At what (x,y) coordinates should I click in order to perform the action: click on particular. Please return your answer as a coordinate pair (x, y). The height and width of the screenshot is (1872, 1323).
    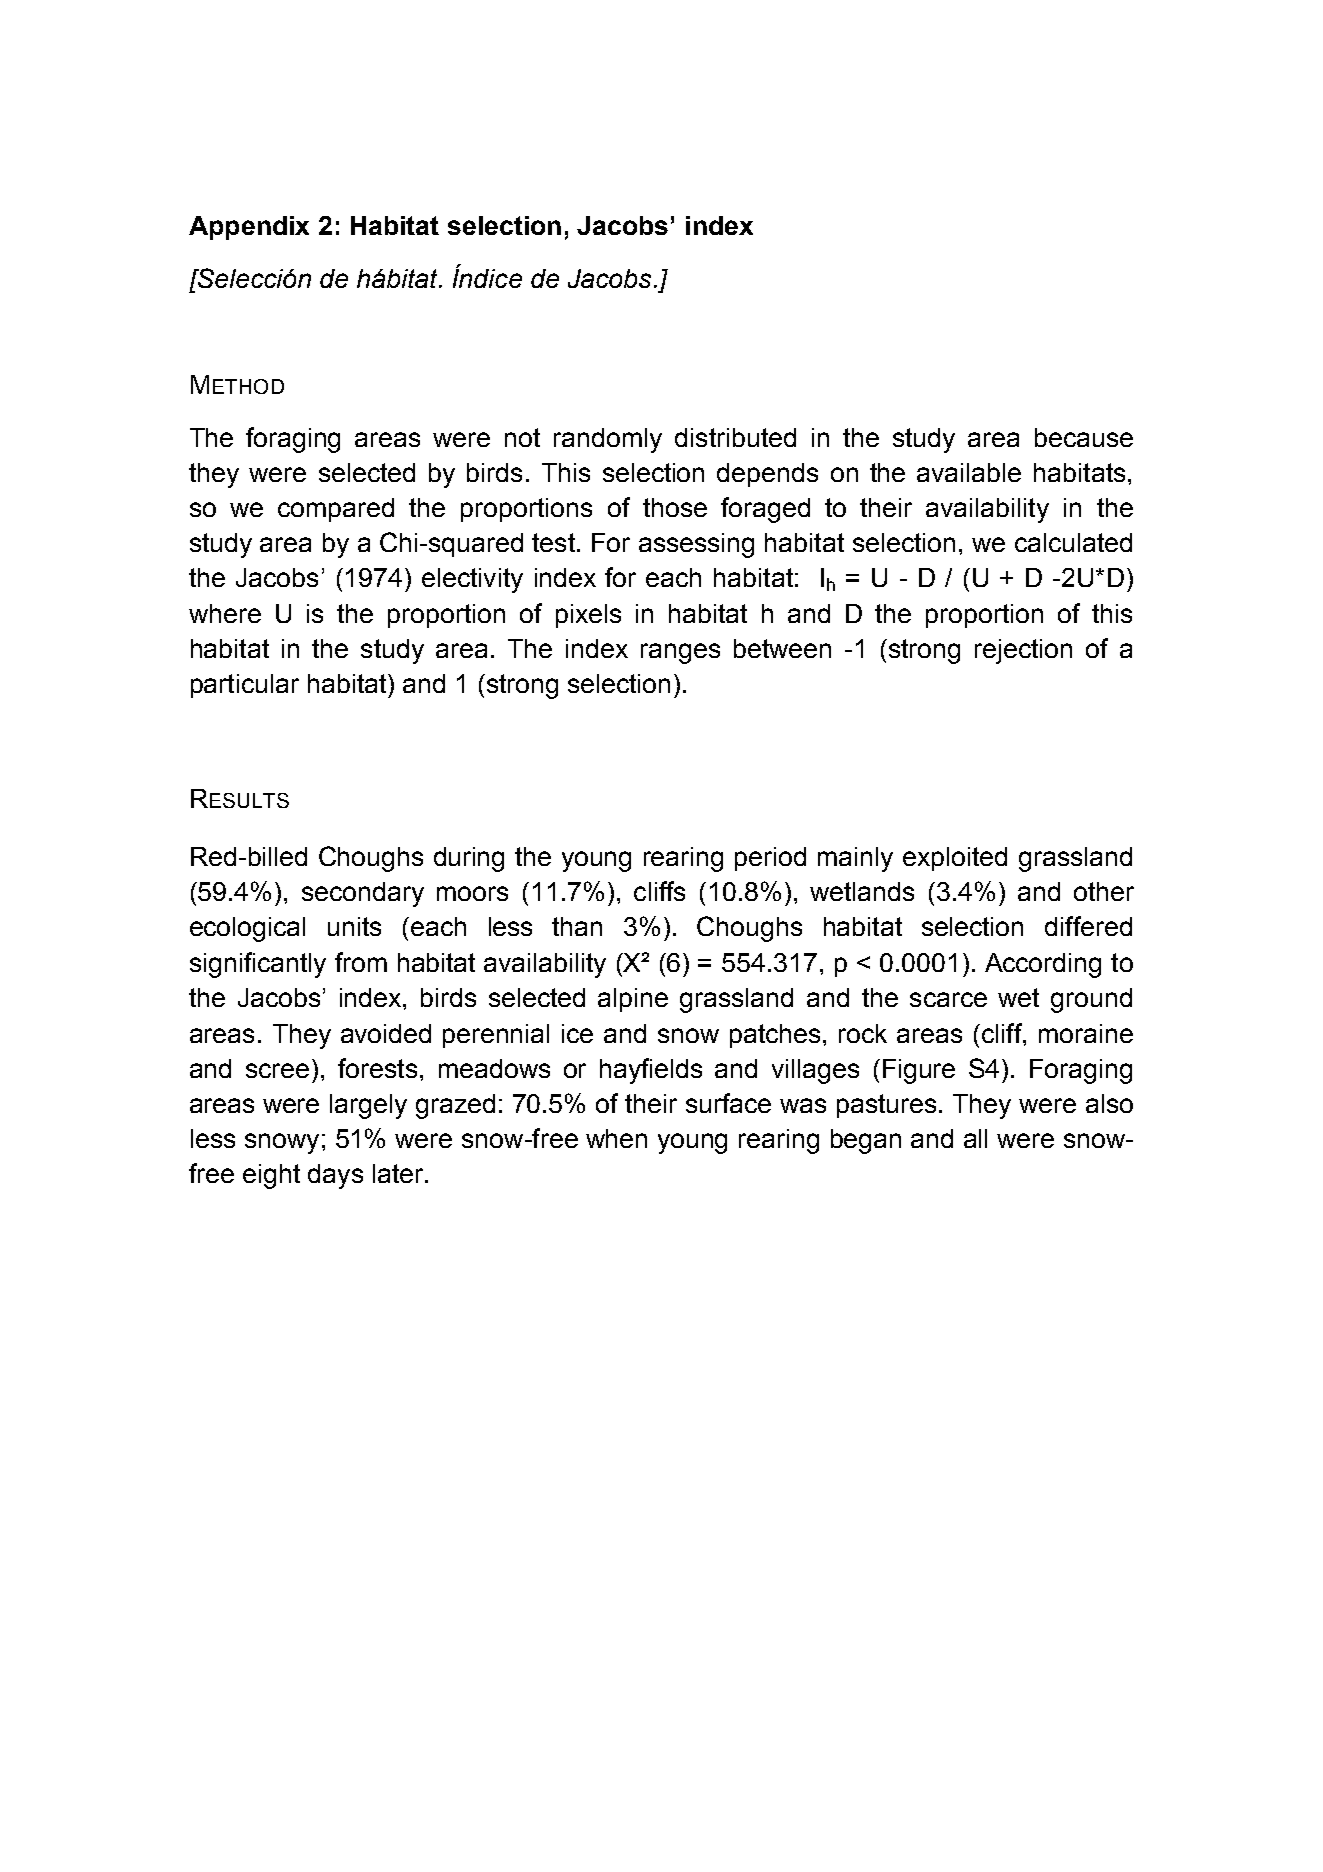
    Looking at the image, I should click on (245, 686).
